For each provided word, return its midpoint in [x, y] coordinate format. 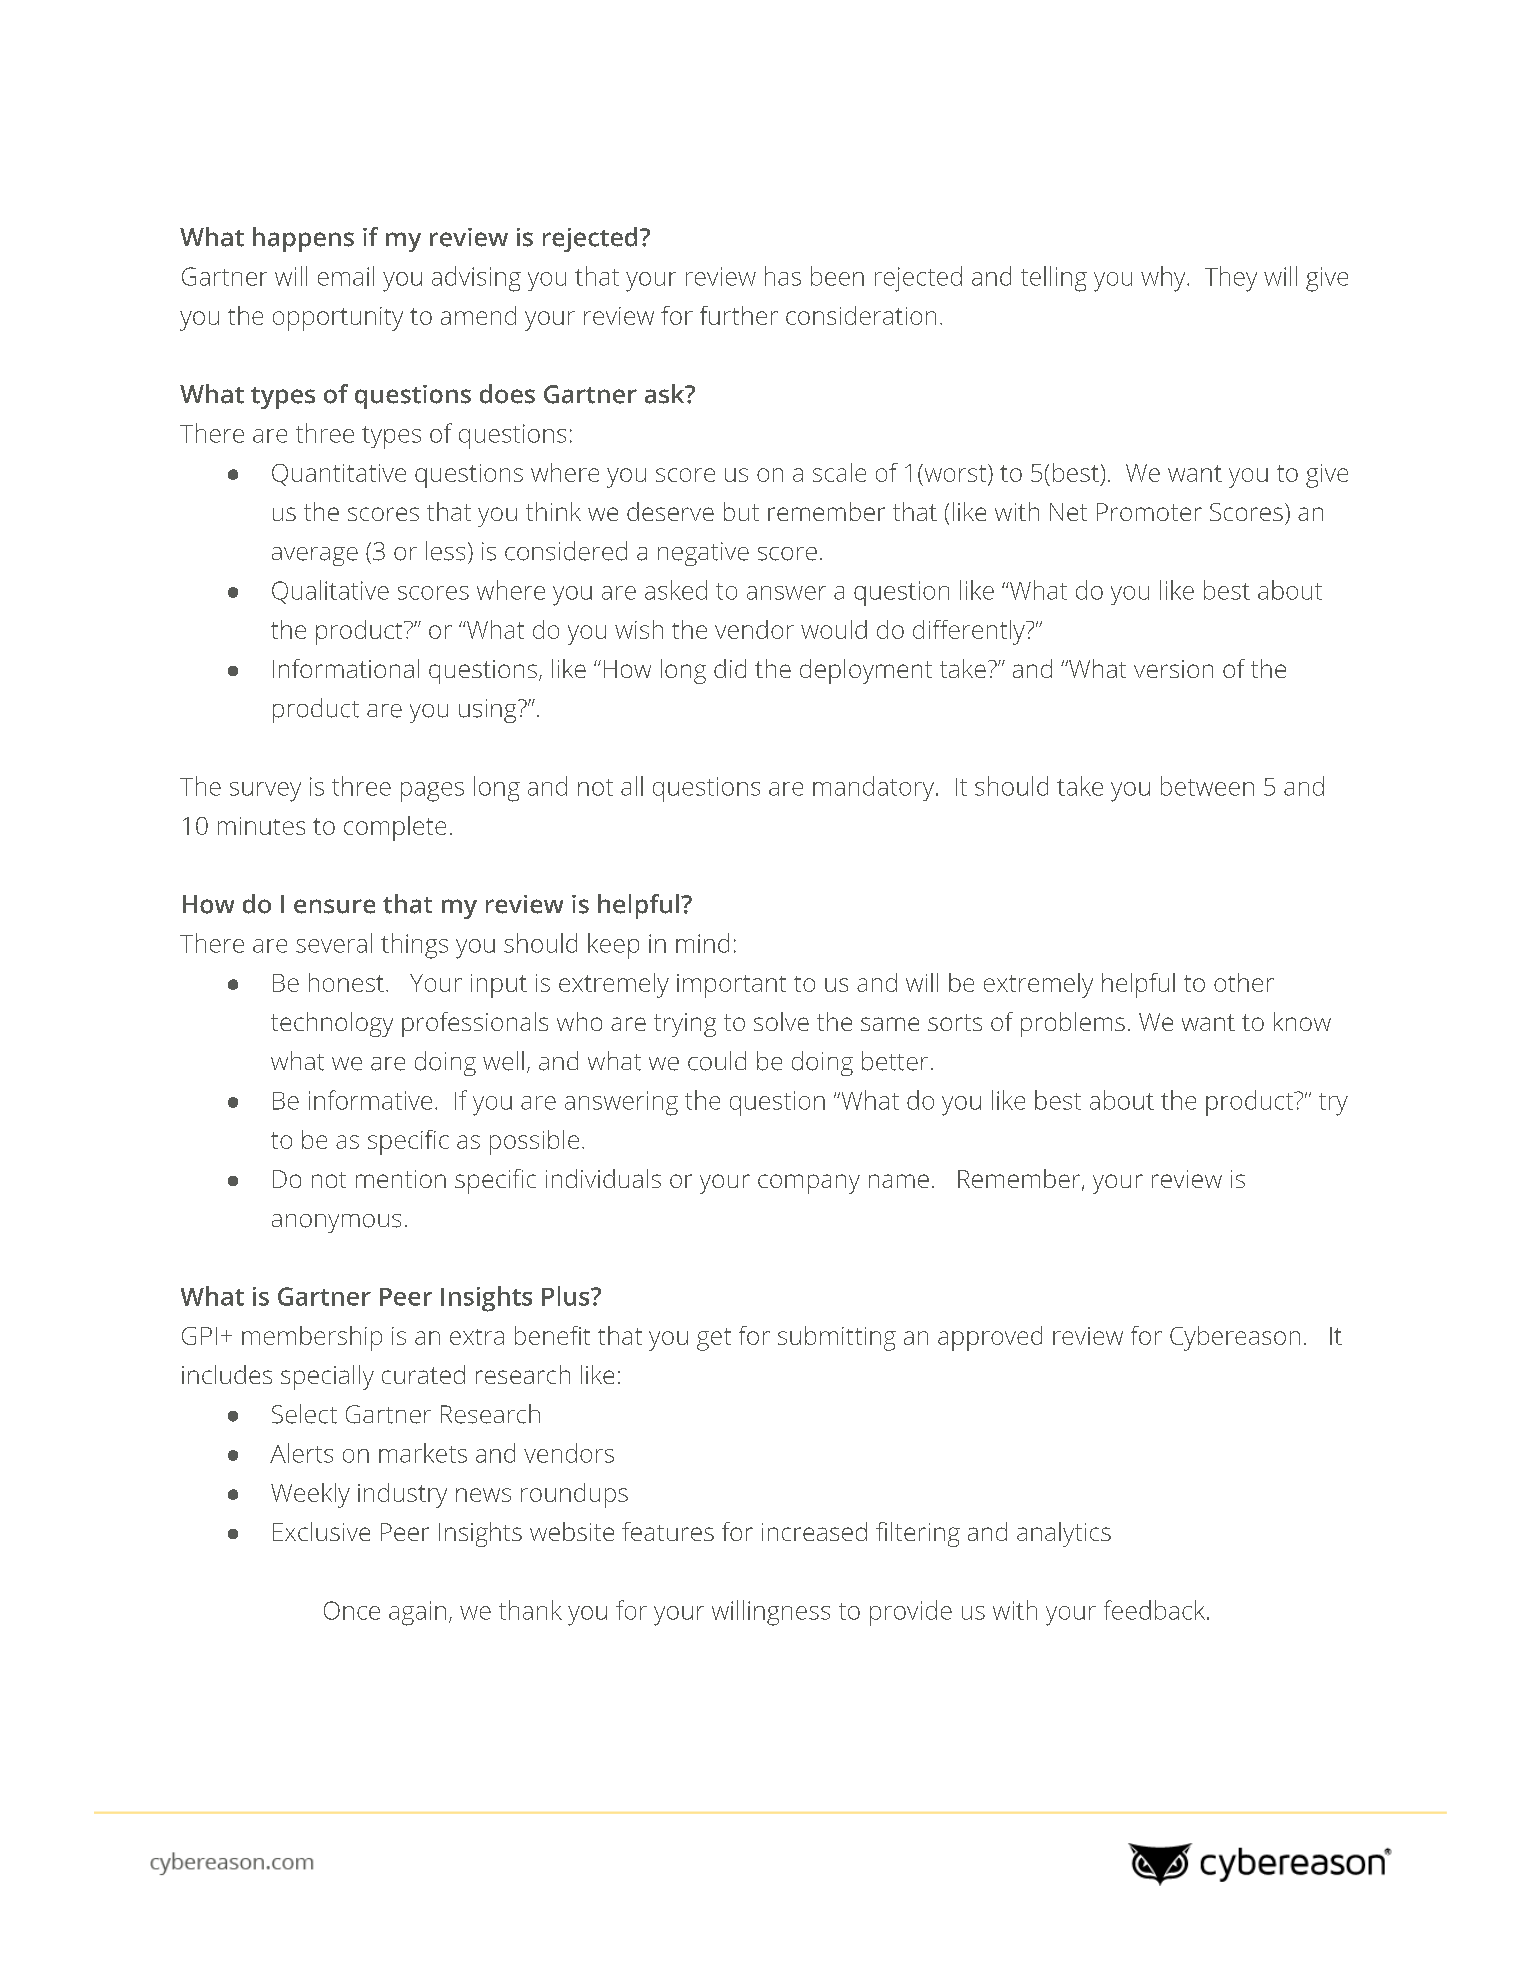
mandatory [873, 788]
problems [1073, 1024]
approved [990, 1338]
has [783, 276]
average [315, 556]
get [714, 1339]
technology [332, 1024]
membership [312, 1338]
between [1207, 786]
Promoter [1149, 512]
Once [352, 1610]
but [741, 511]
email [346, 276]
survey [265, 792]
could [717, 1061]
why [1164, 279]
